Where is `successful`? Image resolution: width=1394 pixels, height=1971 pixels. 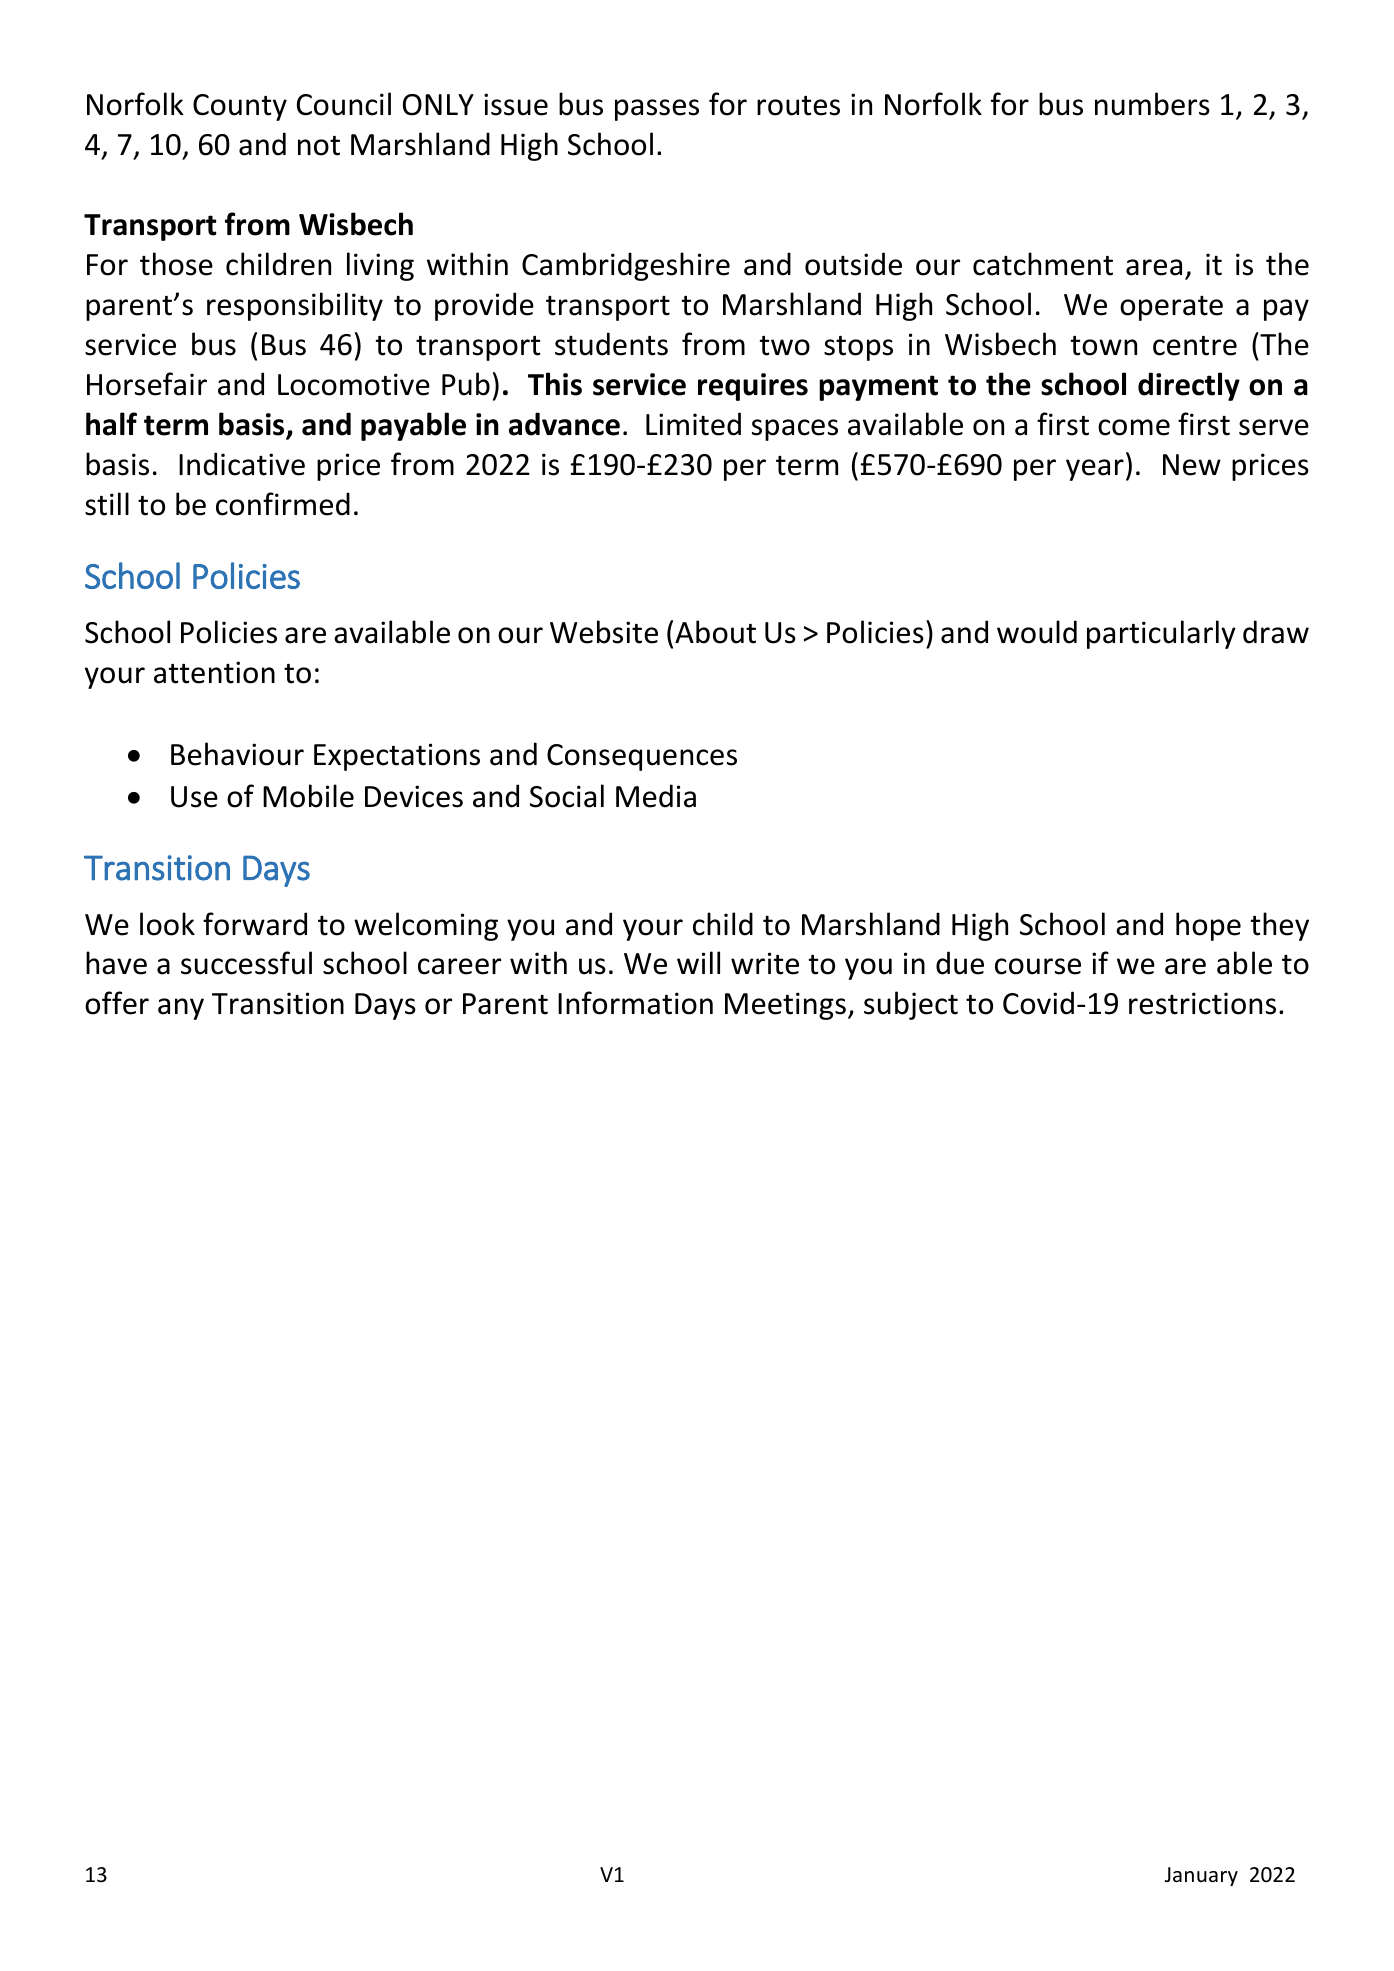 successful is located at coordinates (246, 963).
